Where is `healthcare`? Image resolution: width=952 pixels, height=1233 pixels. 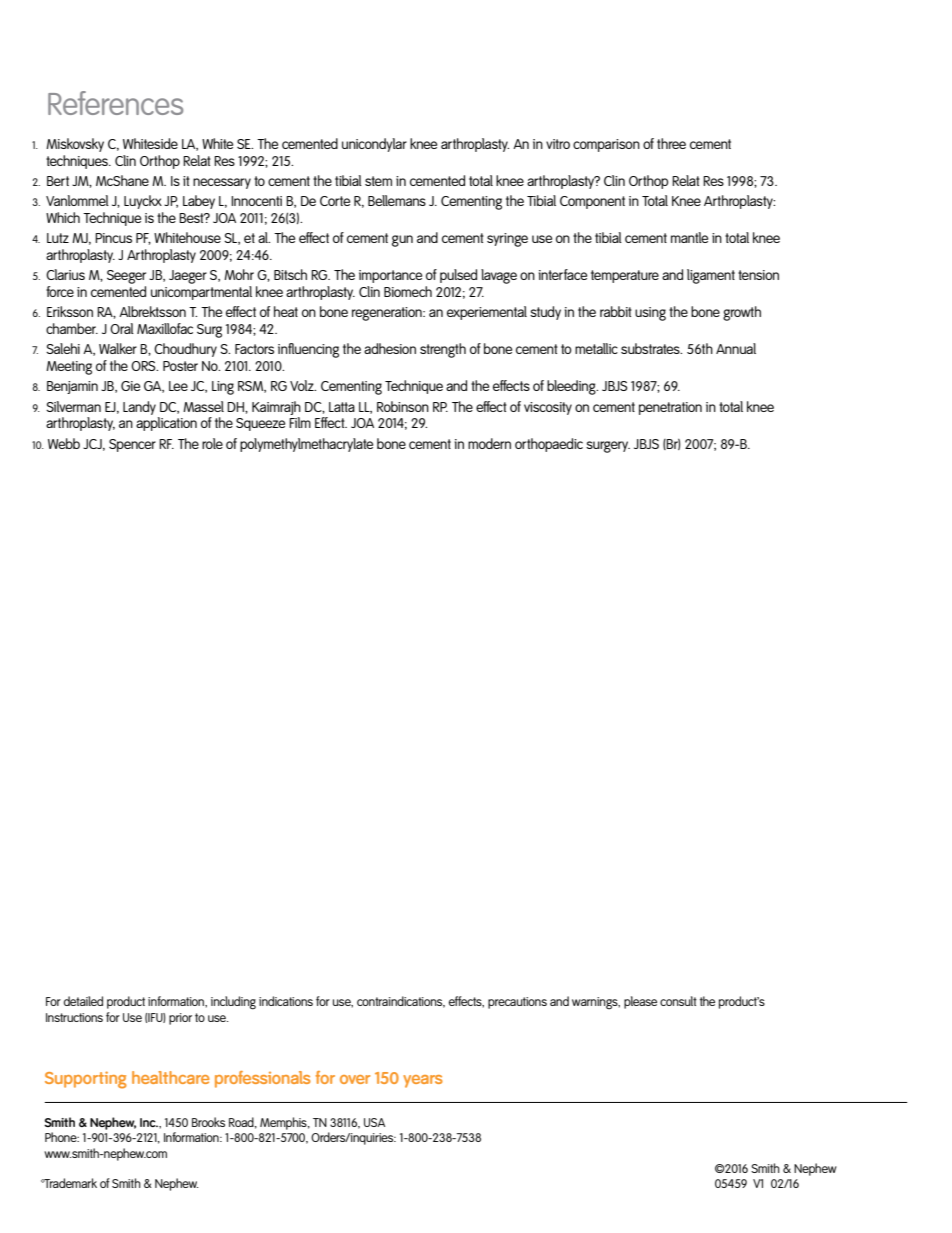
healthcare is located at coordinates (171, 1077).
